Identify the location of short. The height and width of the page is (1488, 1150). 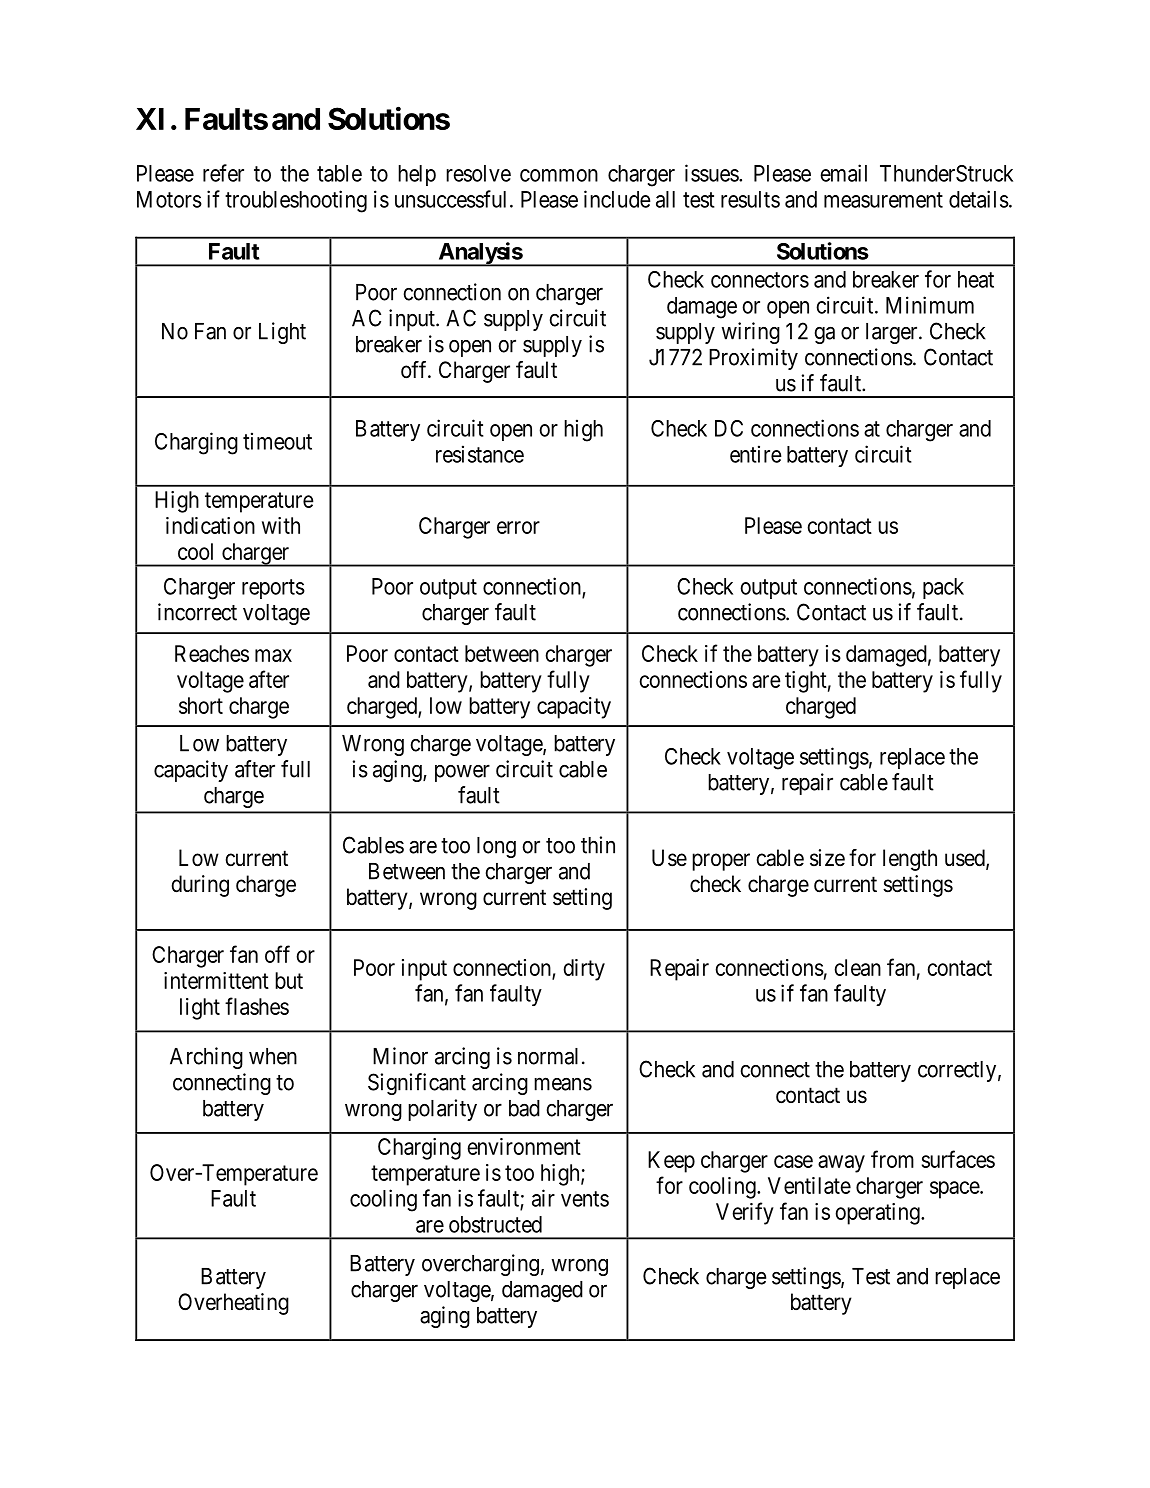
(201, 705).
